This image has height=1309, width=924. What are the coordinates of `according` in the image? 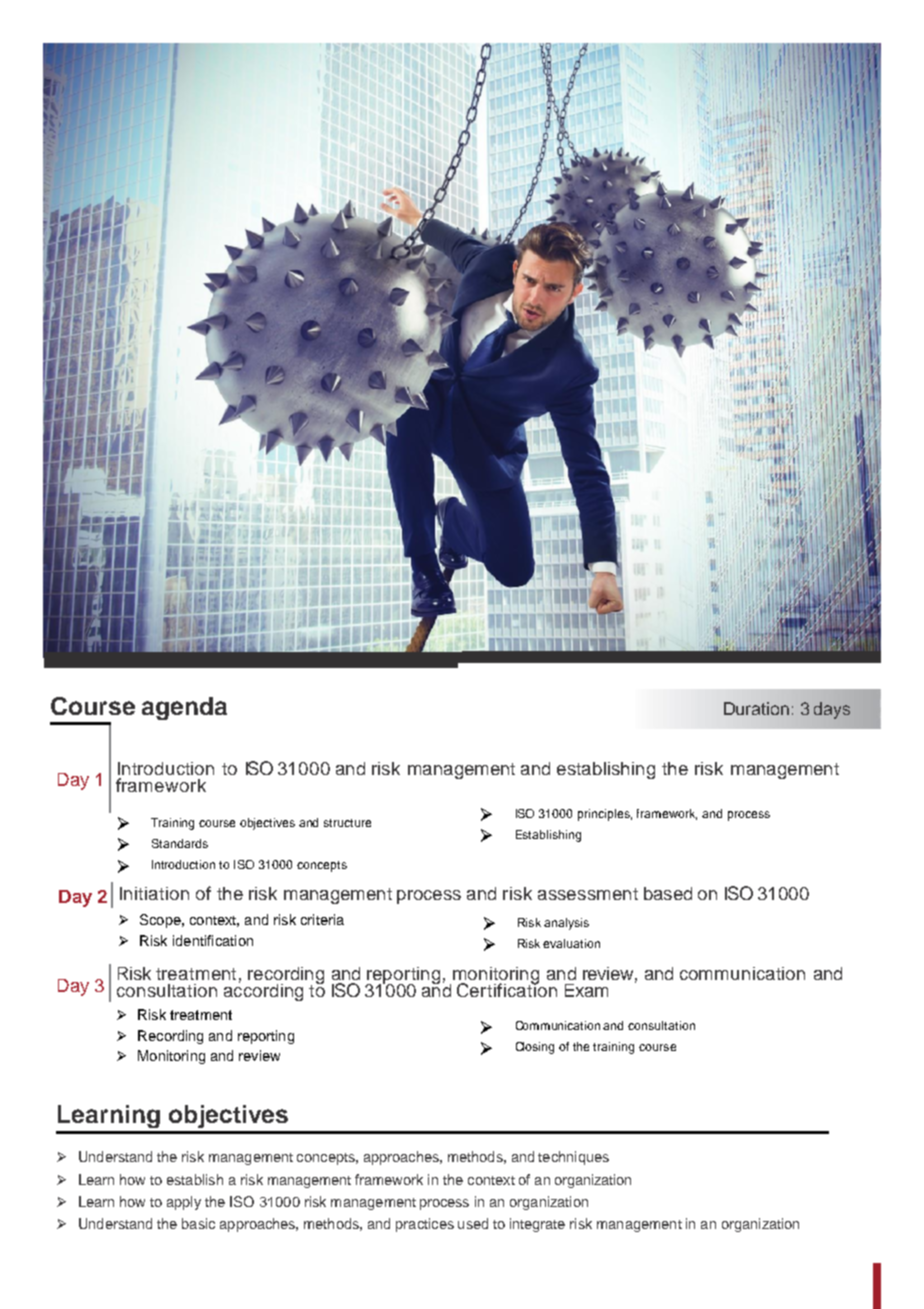 It's located at (263, 991).
